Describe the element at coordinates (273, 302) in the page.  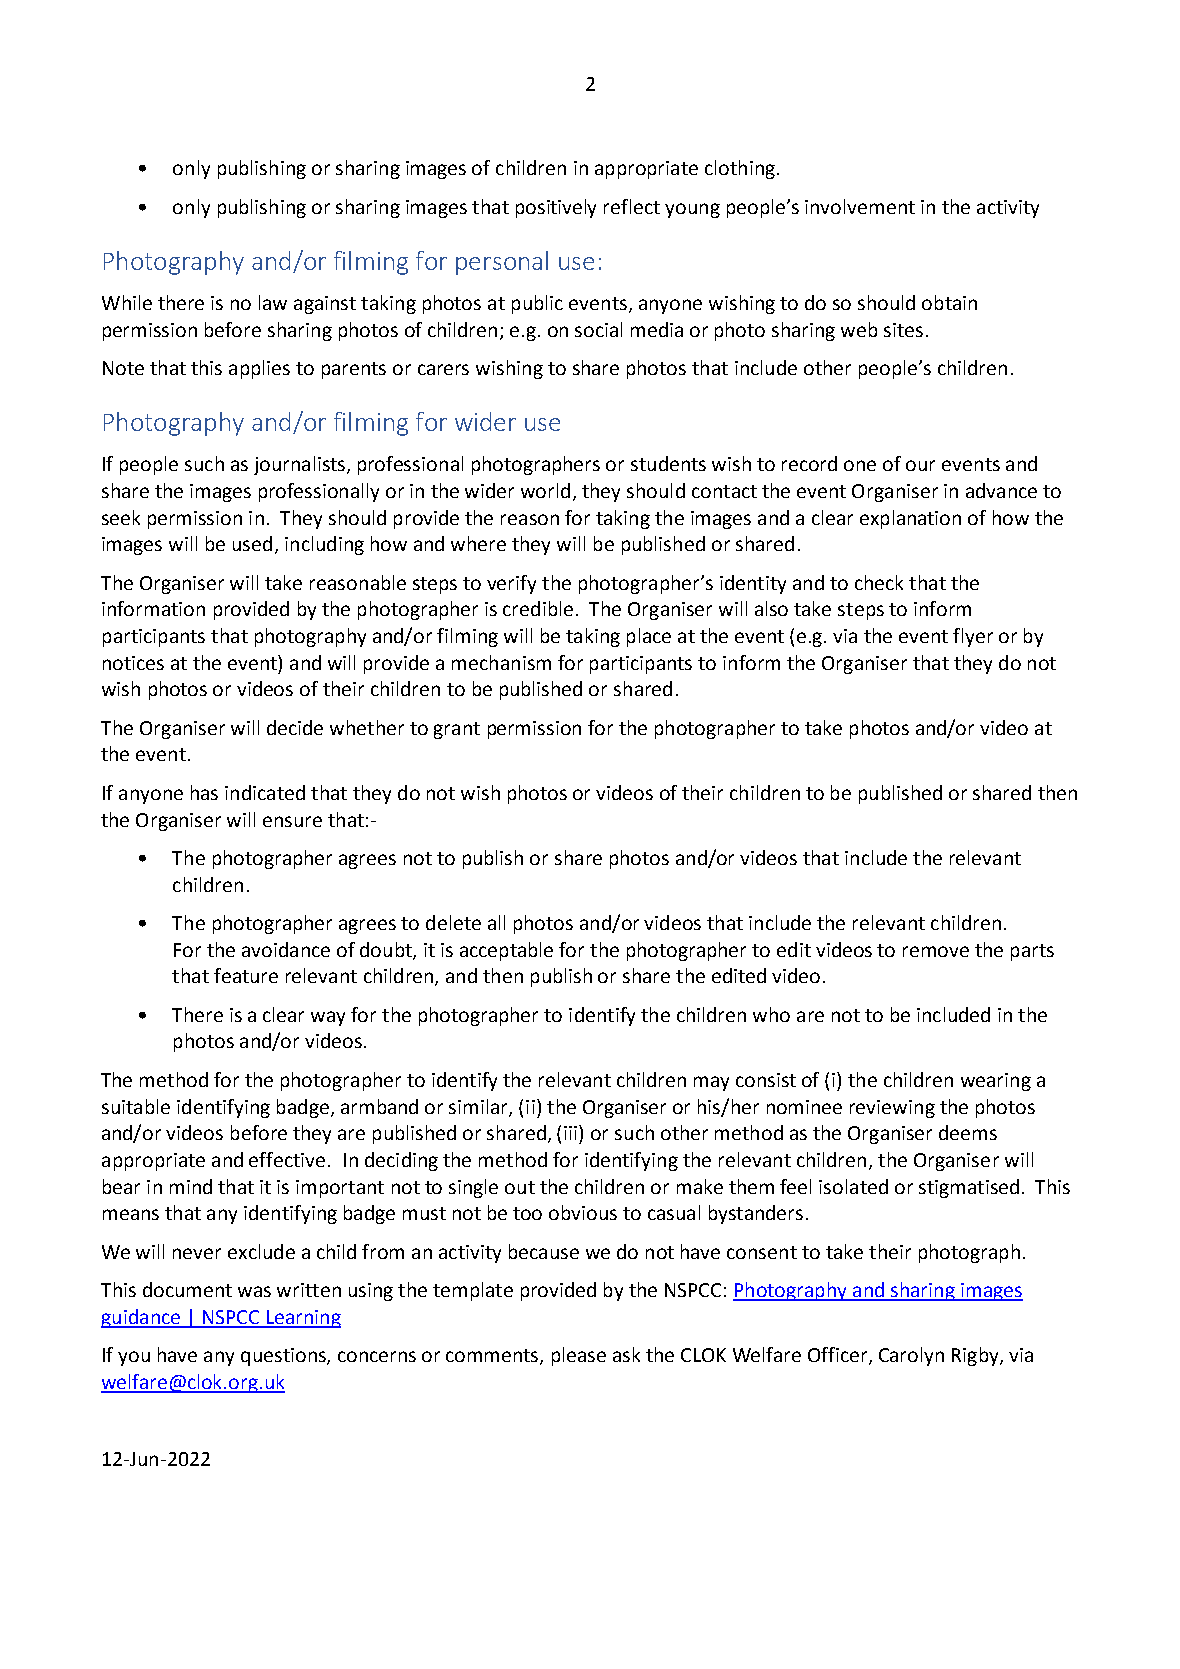
I see `law` at that location.
